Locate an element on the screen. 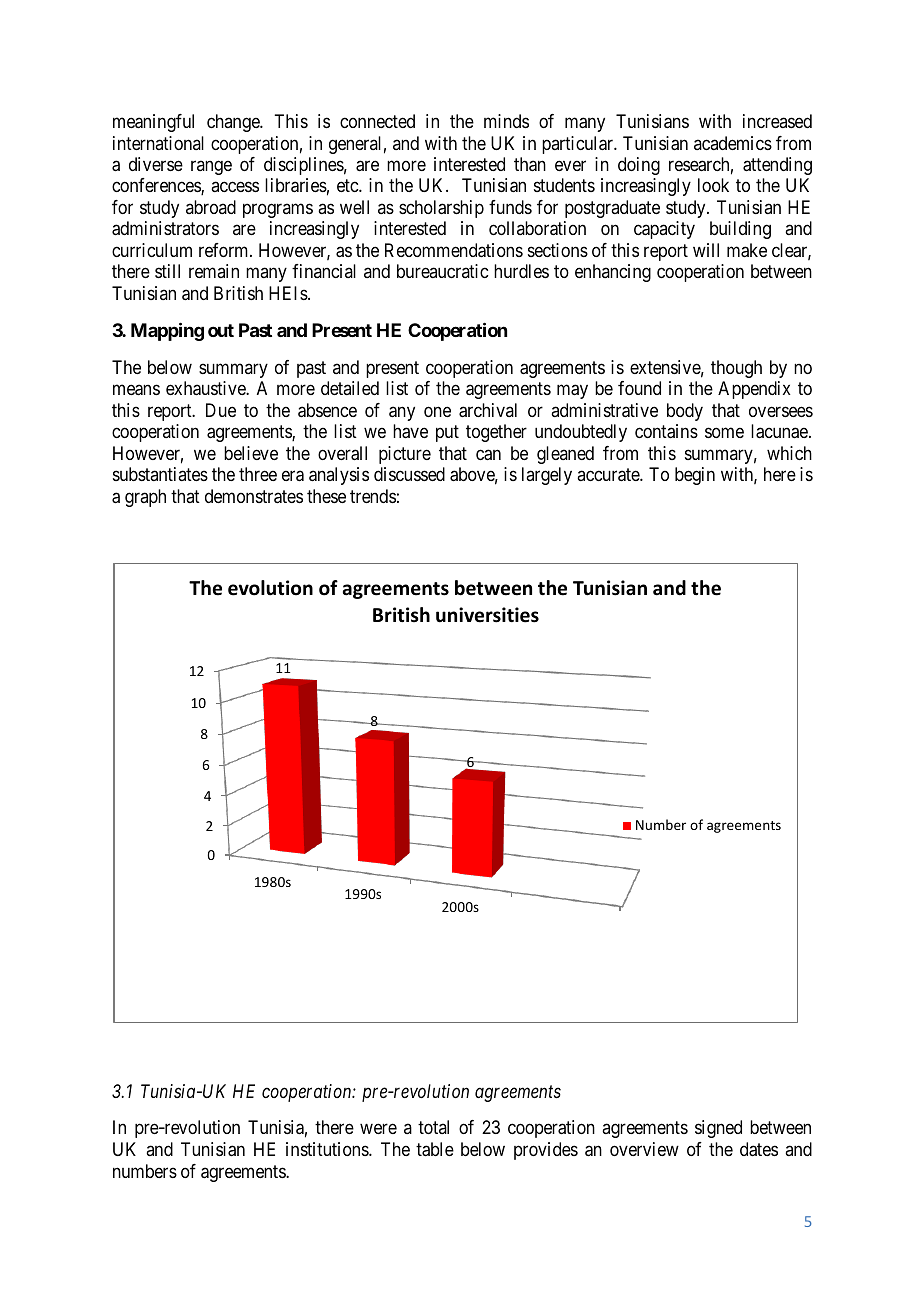 The width and height of the screenshot is (924, 1308). range is located at coordinates (211, 168).
